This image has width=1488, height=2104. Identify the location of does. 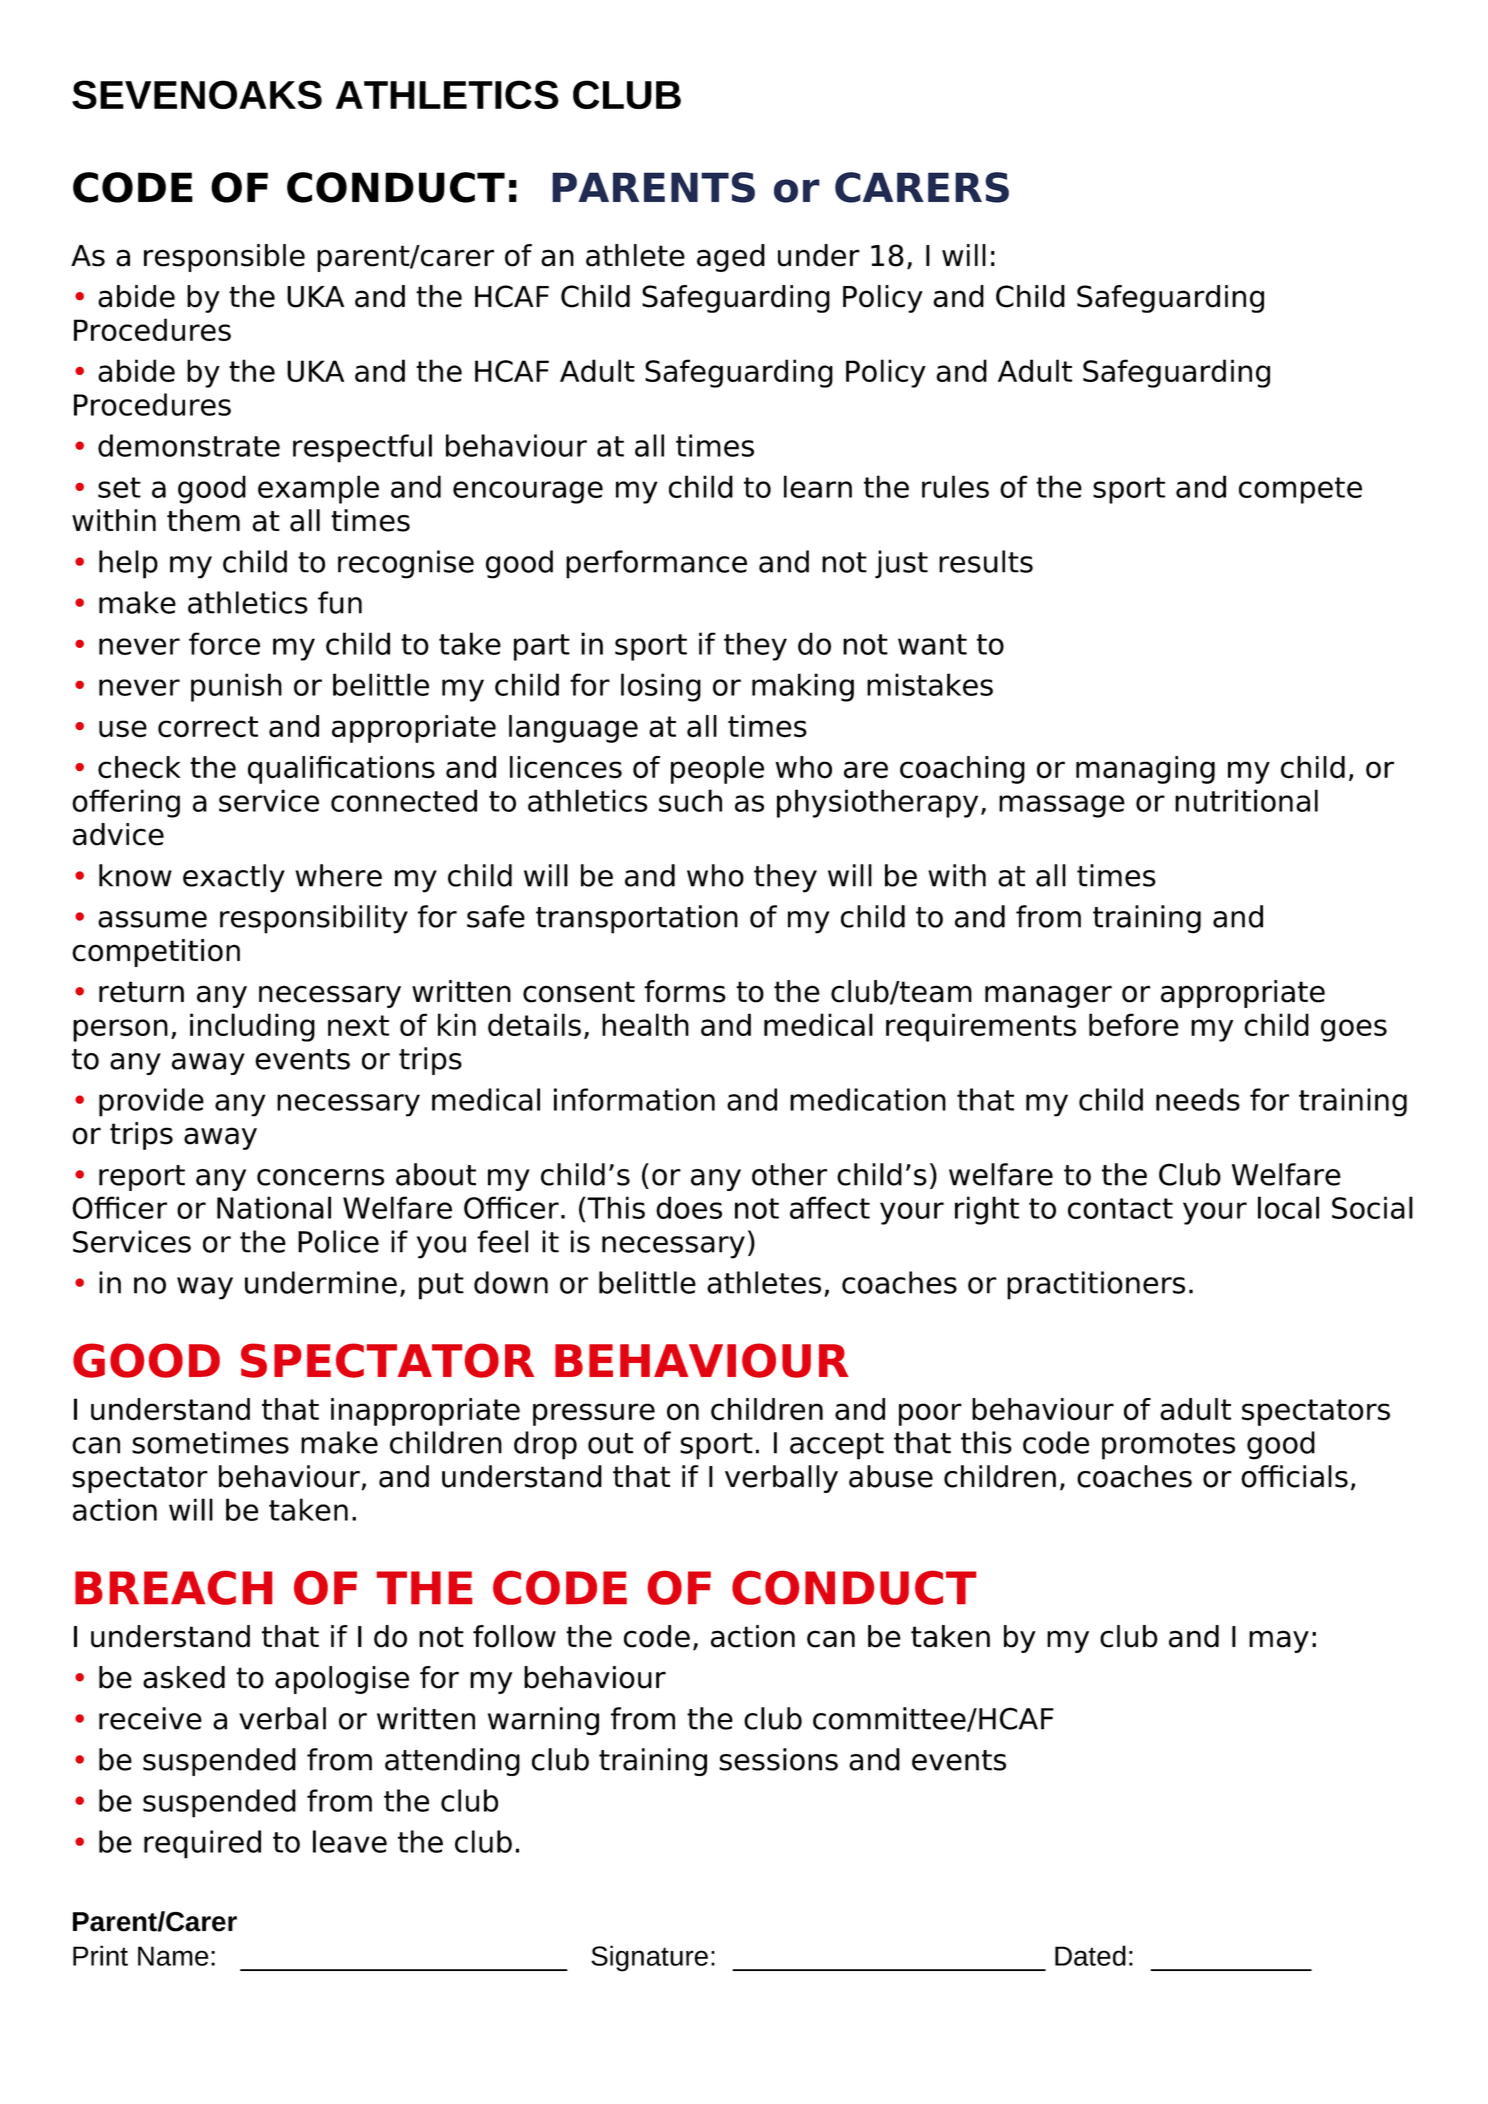
(689, 1207).
